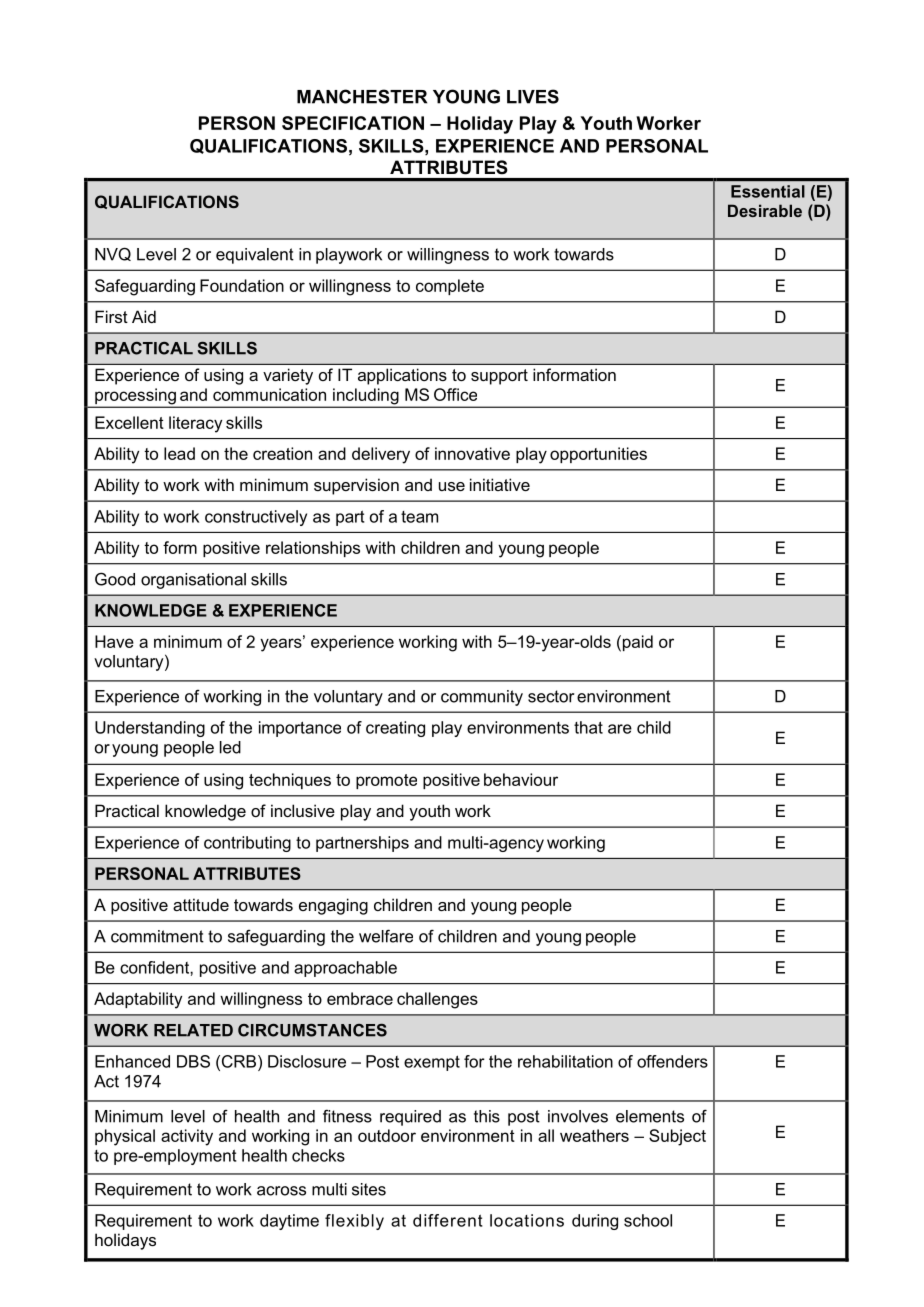 This screenshot has width=924, height=1307. I want to click on promote, so click(386, 781).
